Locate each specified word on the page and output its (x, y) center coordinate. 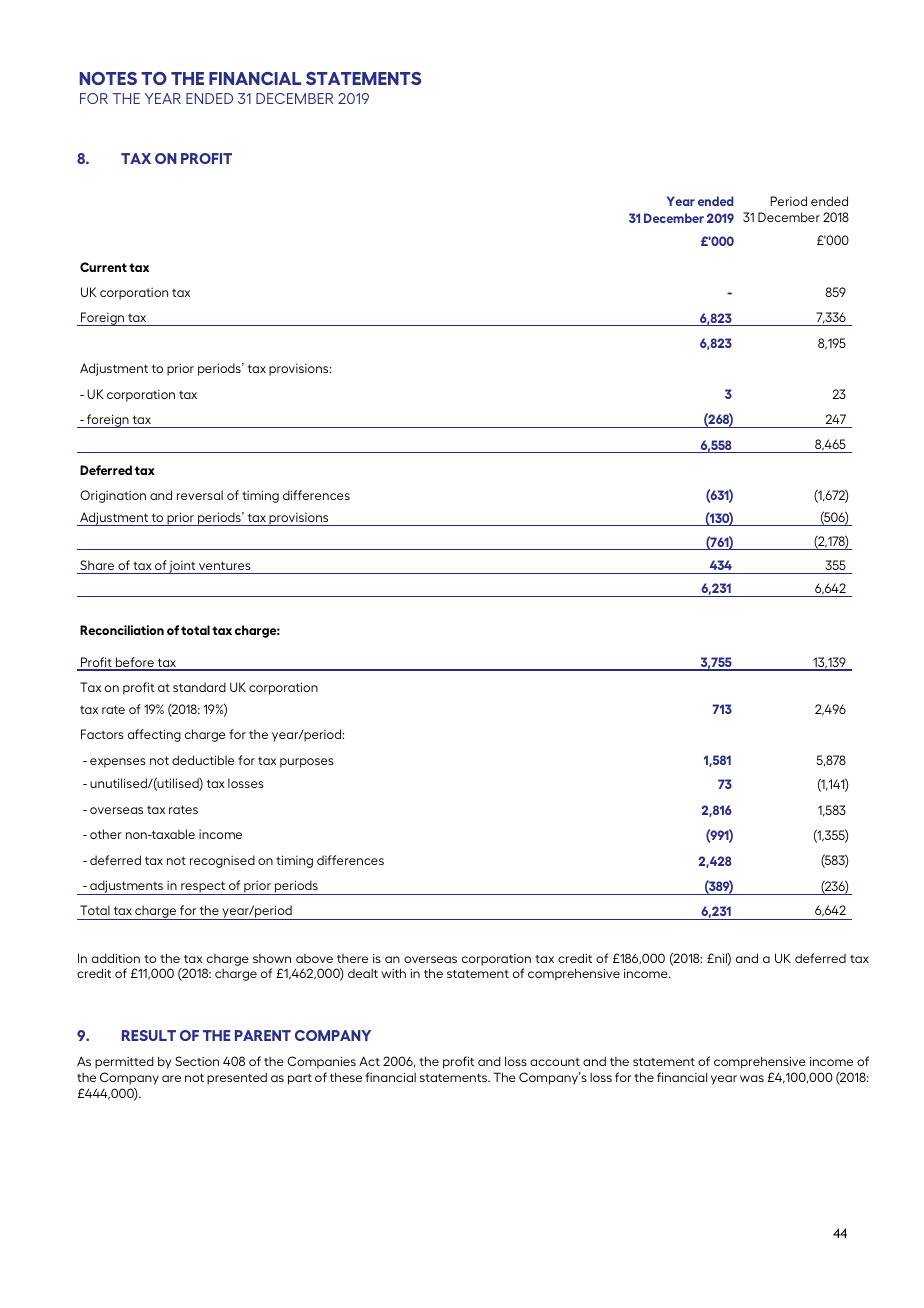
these (346, 1077)
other (106, 834)
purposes (307, 763)
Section (197, 1061)
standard (199, 687)
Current (103, 267)
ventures (225, 565)
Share (97, 565)
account (555, 1062)
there (352, 958)
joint (183, 567)
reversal (200, 495)
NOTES (108, 78)
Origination (113, 496)
